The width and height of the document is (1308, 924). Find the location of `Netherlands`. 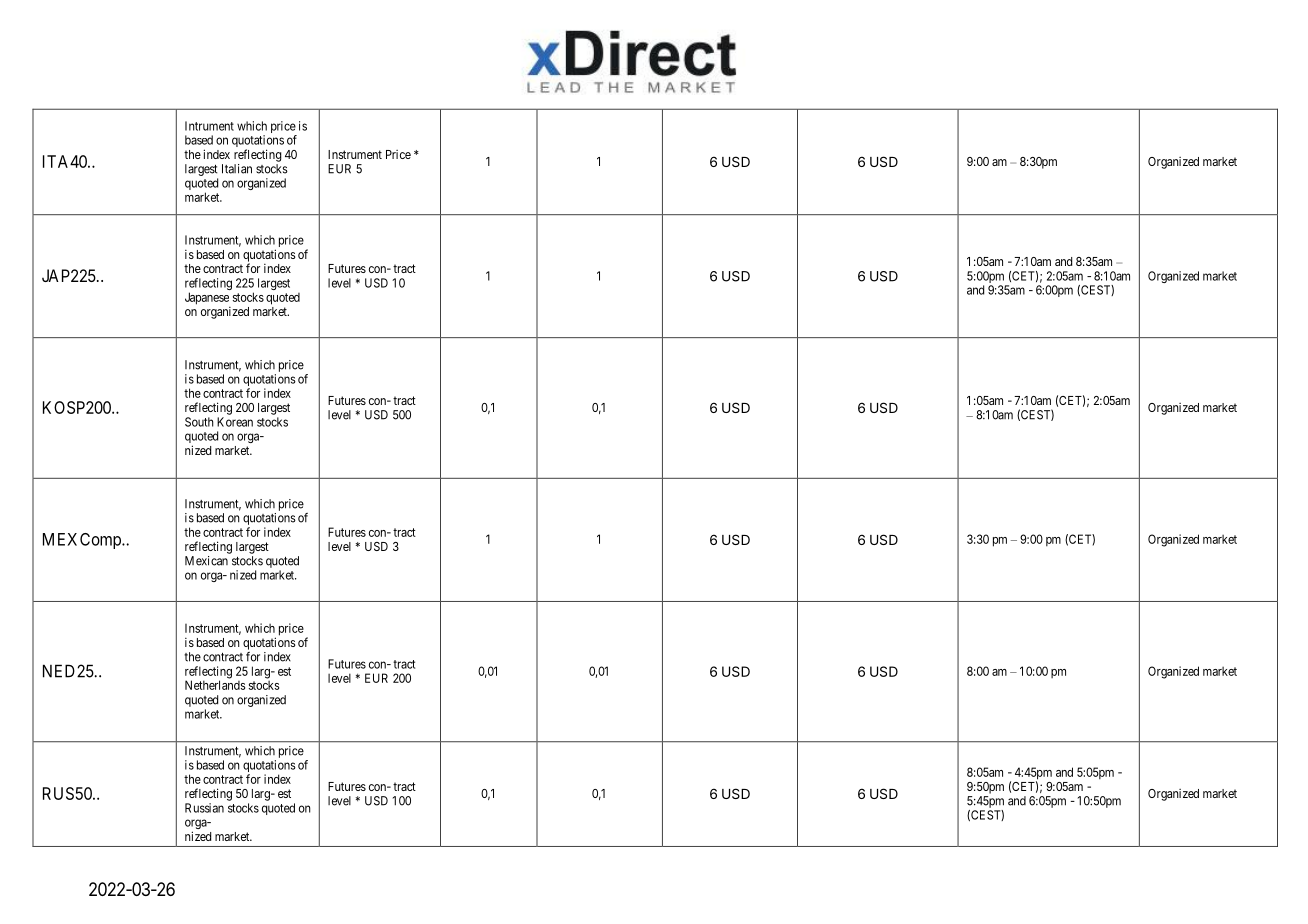

Netherlands is located at coordinates (215, 685).
